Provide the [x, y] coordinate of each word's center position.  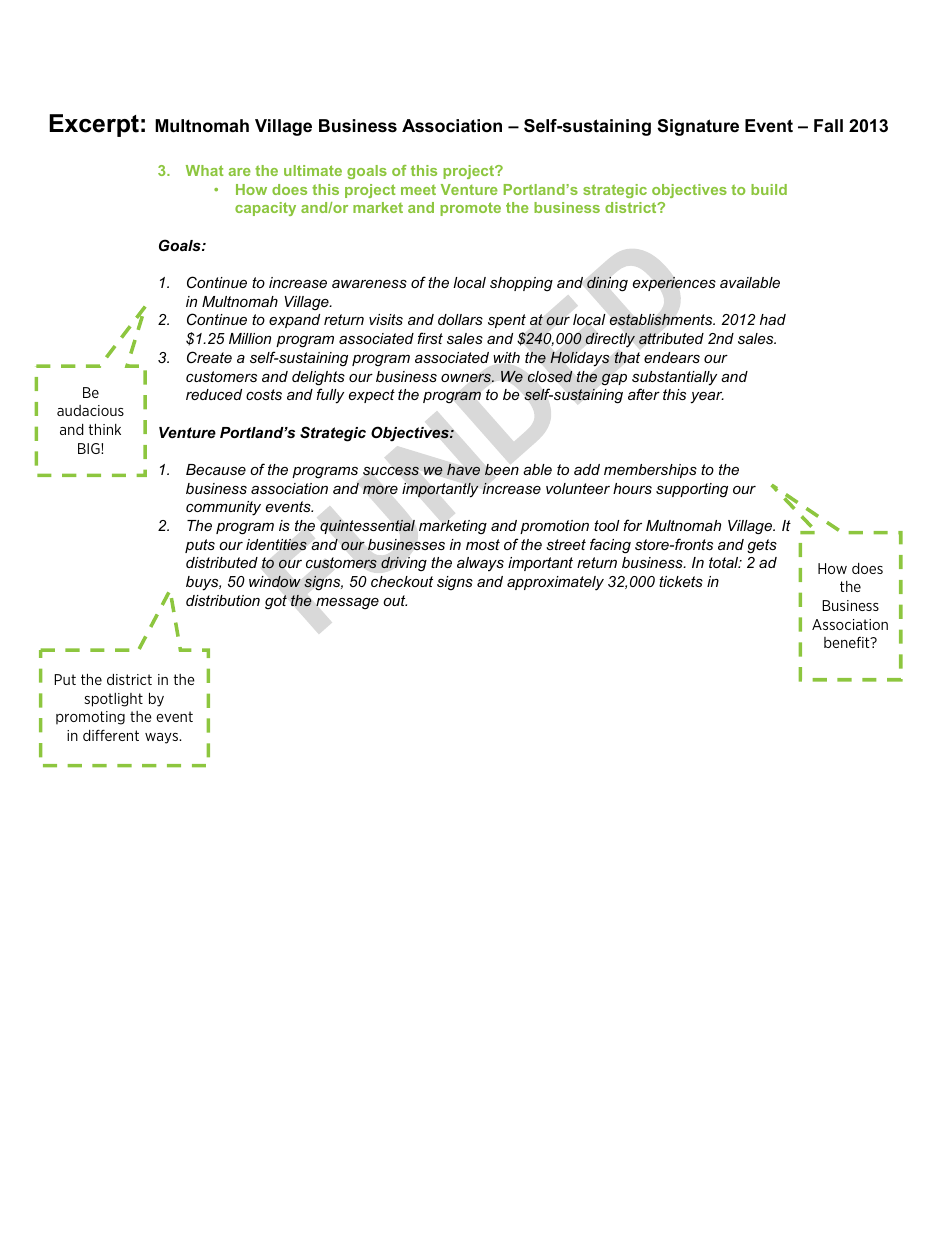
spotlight [113, 700]
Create [209, 357]
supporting [692, 490]
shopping [521, 284]
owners [467, 378]
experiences [674, 284]
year [707, 398]
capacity [265, 209]
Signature [698, 127]
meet [418, 190]
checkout [402, 581]
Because [216, 469]
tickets [681, 581]
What [205, 170]
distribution [223, 600]
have [463, 469]
